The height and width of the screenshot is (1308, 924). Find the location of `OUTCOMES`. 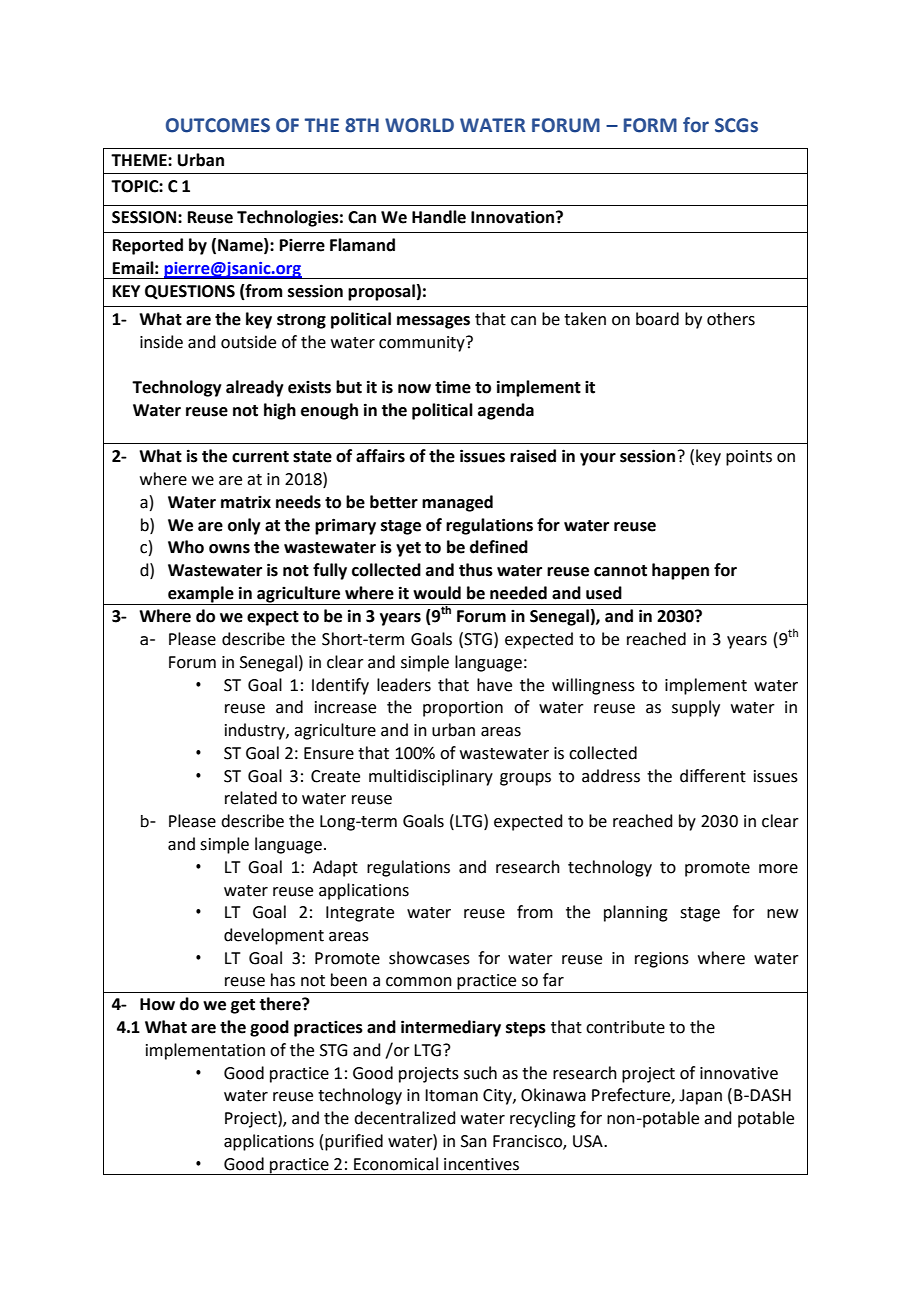

OUTCOMES is located at coordinates (218, 125).
